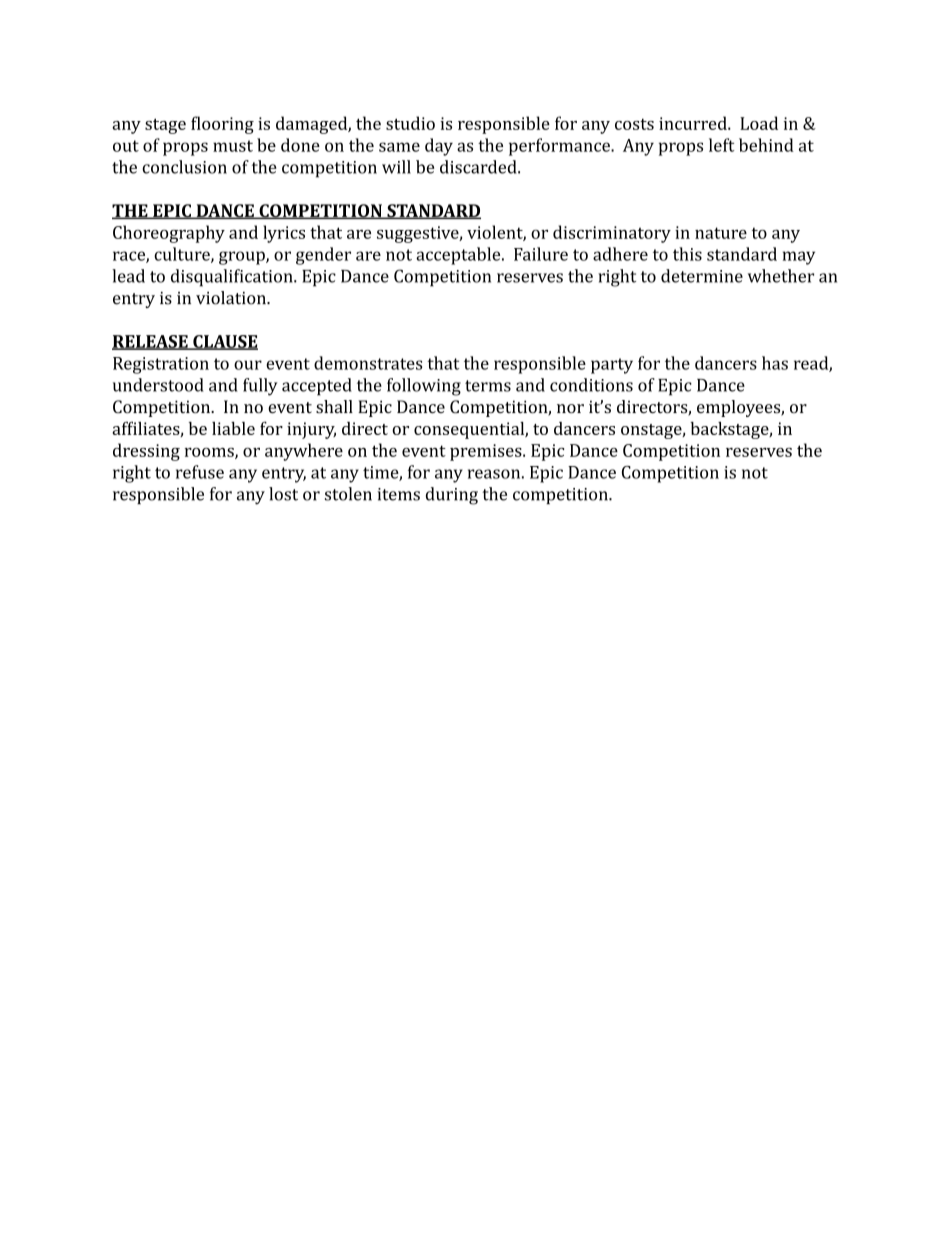 This document has width=952, height=1233. What do you see at coordinates (248, 365) in the document?
I see `our` at bounding box center [248, 365].
